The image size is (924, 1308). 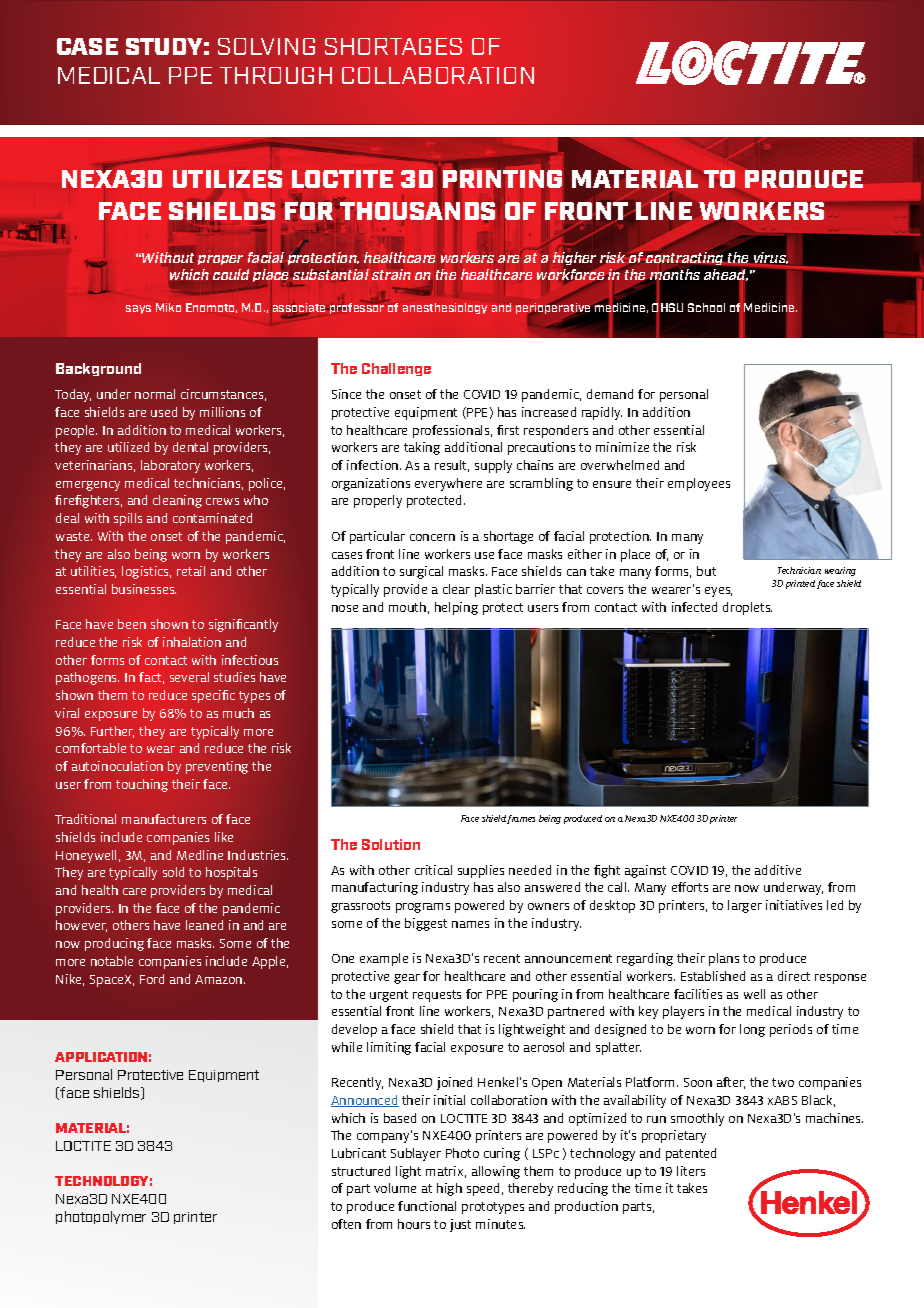 I want to click on THROUGH, so click(x=276, y=75).
